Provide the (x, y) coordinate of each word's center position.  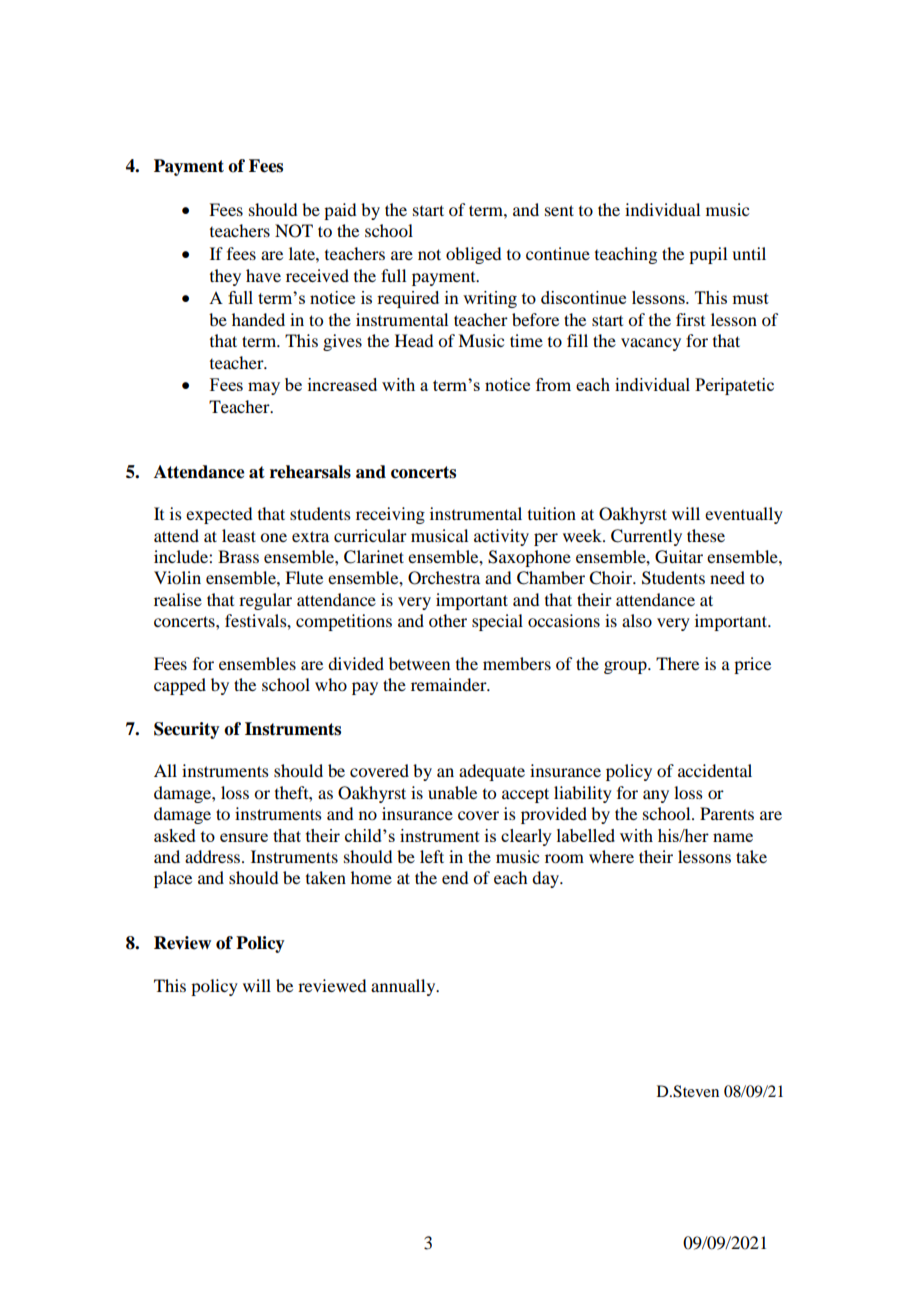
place (173, 879)
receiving (390, 515)
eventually (744, 515)
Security (187, 730)
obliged (473, 255)
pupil (708, 255)
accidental (715, 770)
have (263, 275)
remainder (450, 684)
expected (219, 515)
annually (404, 987)
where (611, 856)
